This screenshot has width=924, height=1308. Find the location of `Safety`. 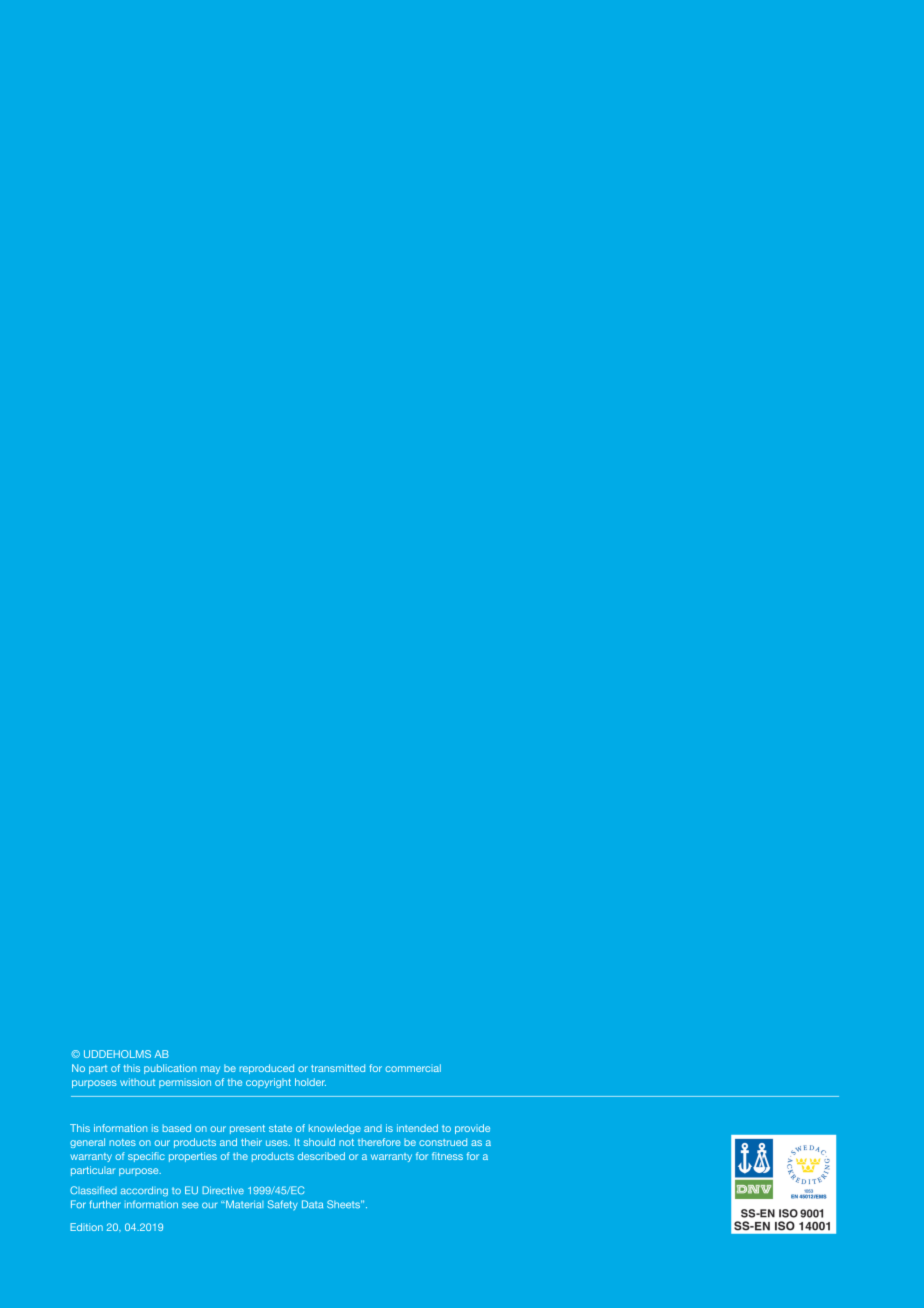

Safety is located at coordinates (283, 1205).
